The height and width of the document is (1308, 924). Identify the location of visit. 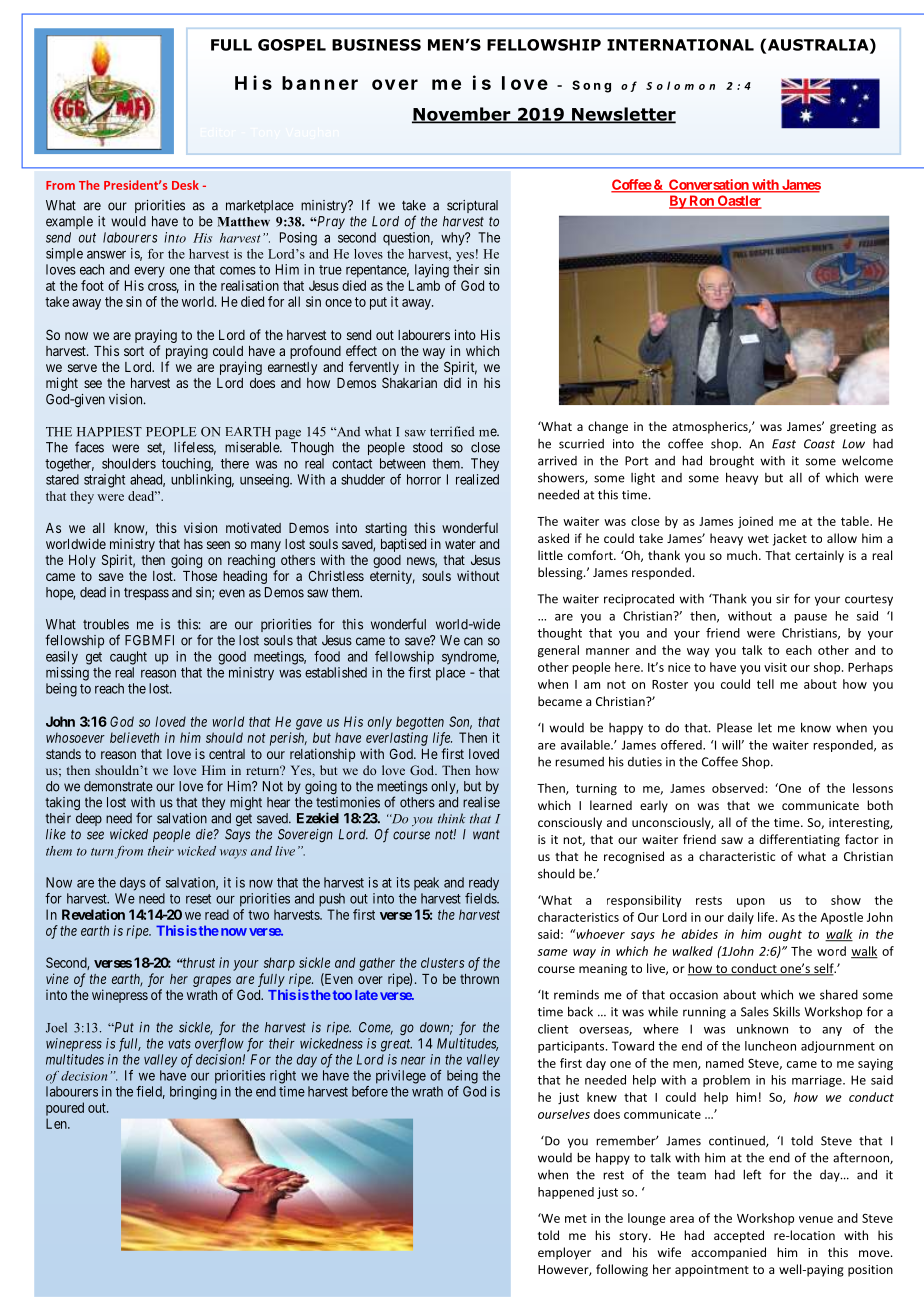
(775, 667).
